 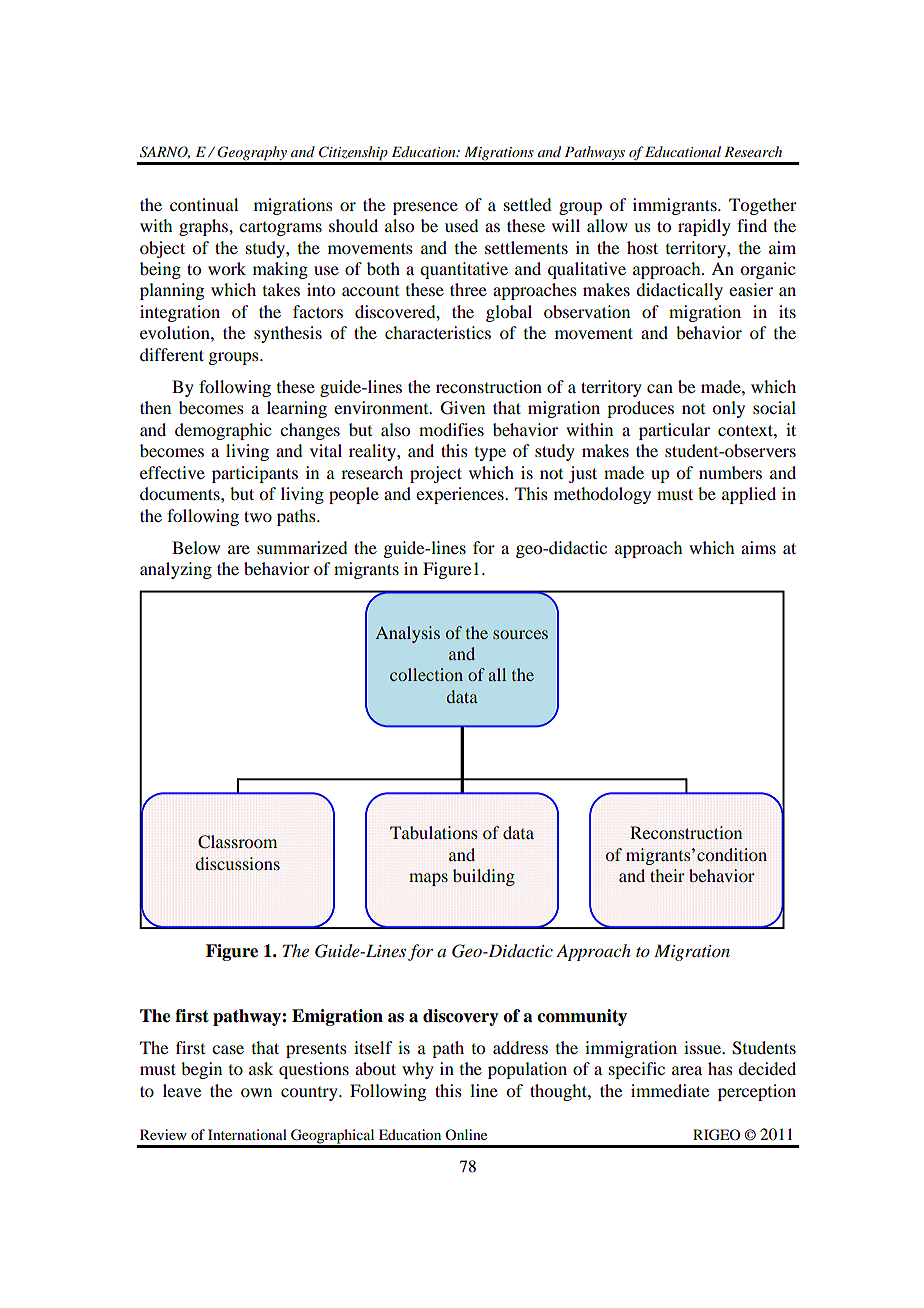 What do you see at coordinates (484, 877) in the page?
I see `building` at bounding box center [484, 877].
